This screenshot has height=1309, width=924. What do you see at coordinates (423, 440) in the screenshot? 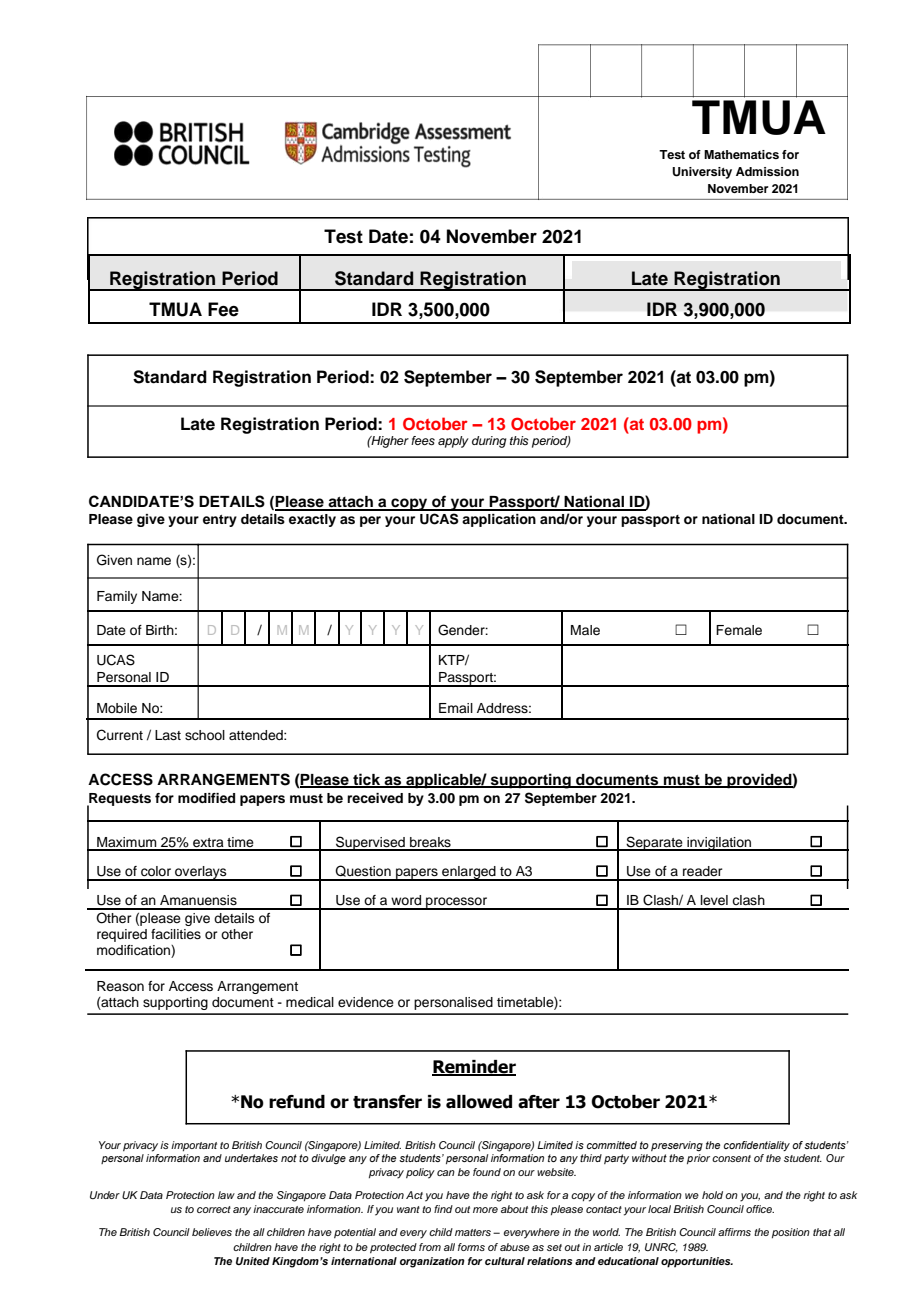
I see `fees` at bounding box center [423, 440].
